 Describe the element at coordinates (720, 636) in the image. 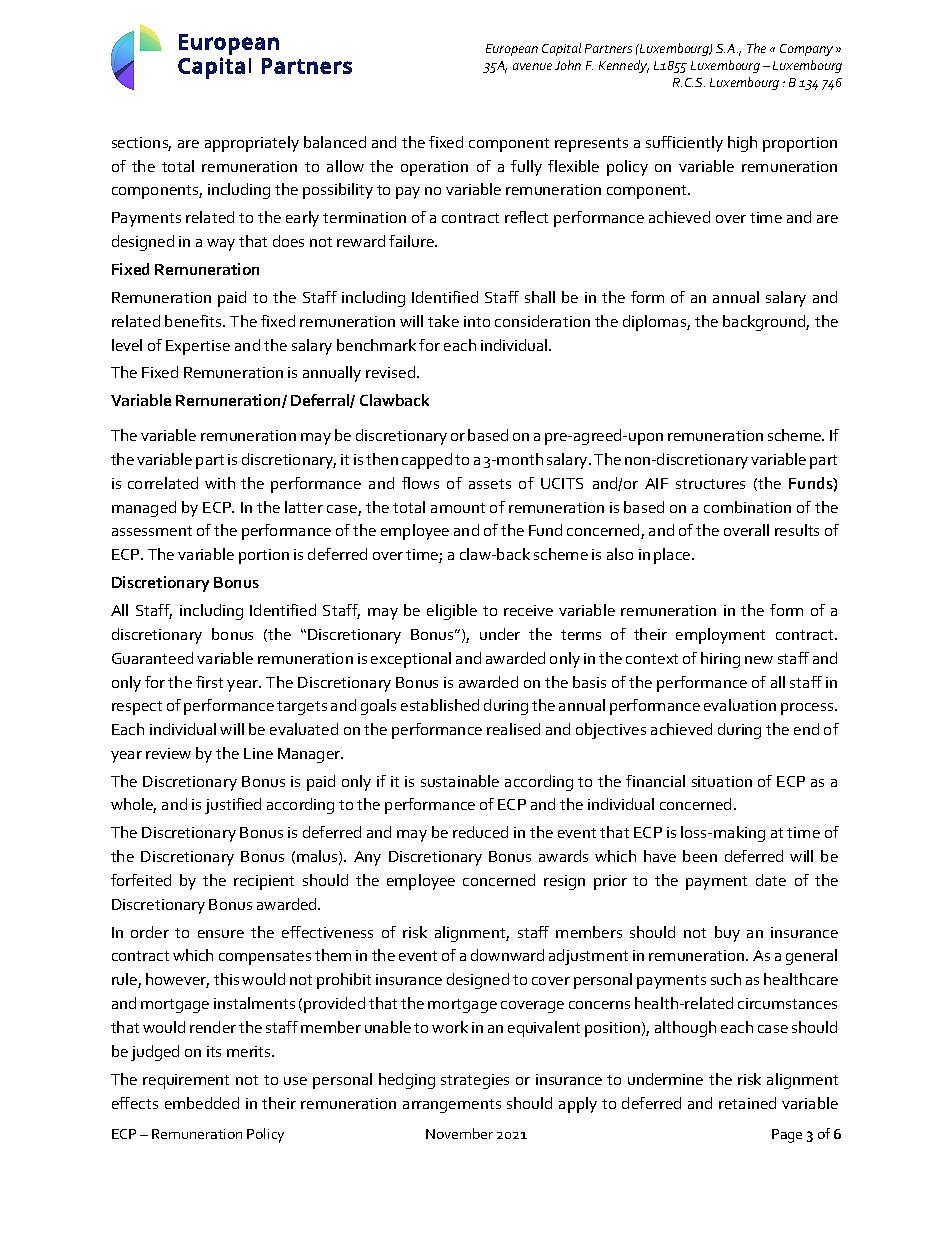

I see `employment` at that location.
